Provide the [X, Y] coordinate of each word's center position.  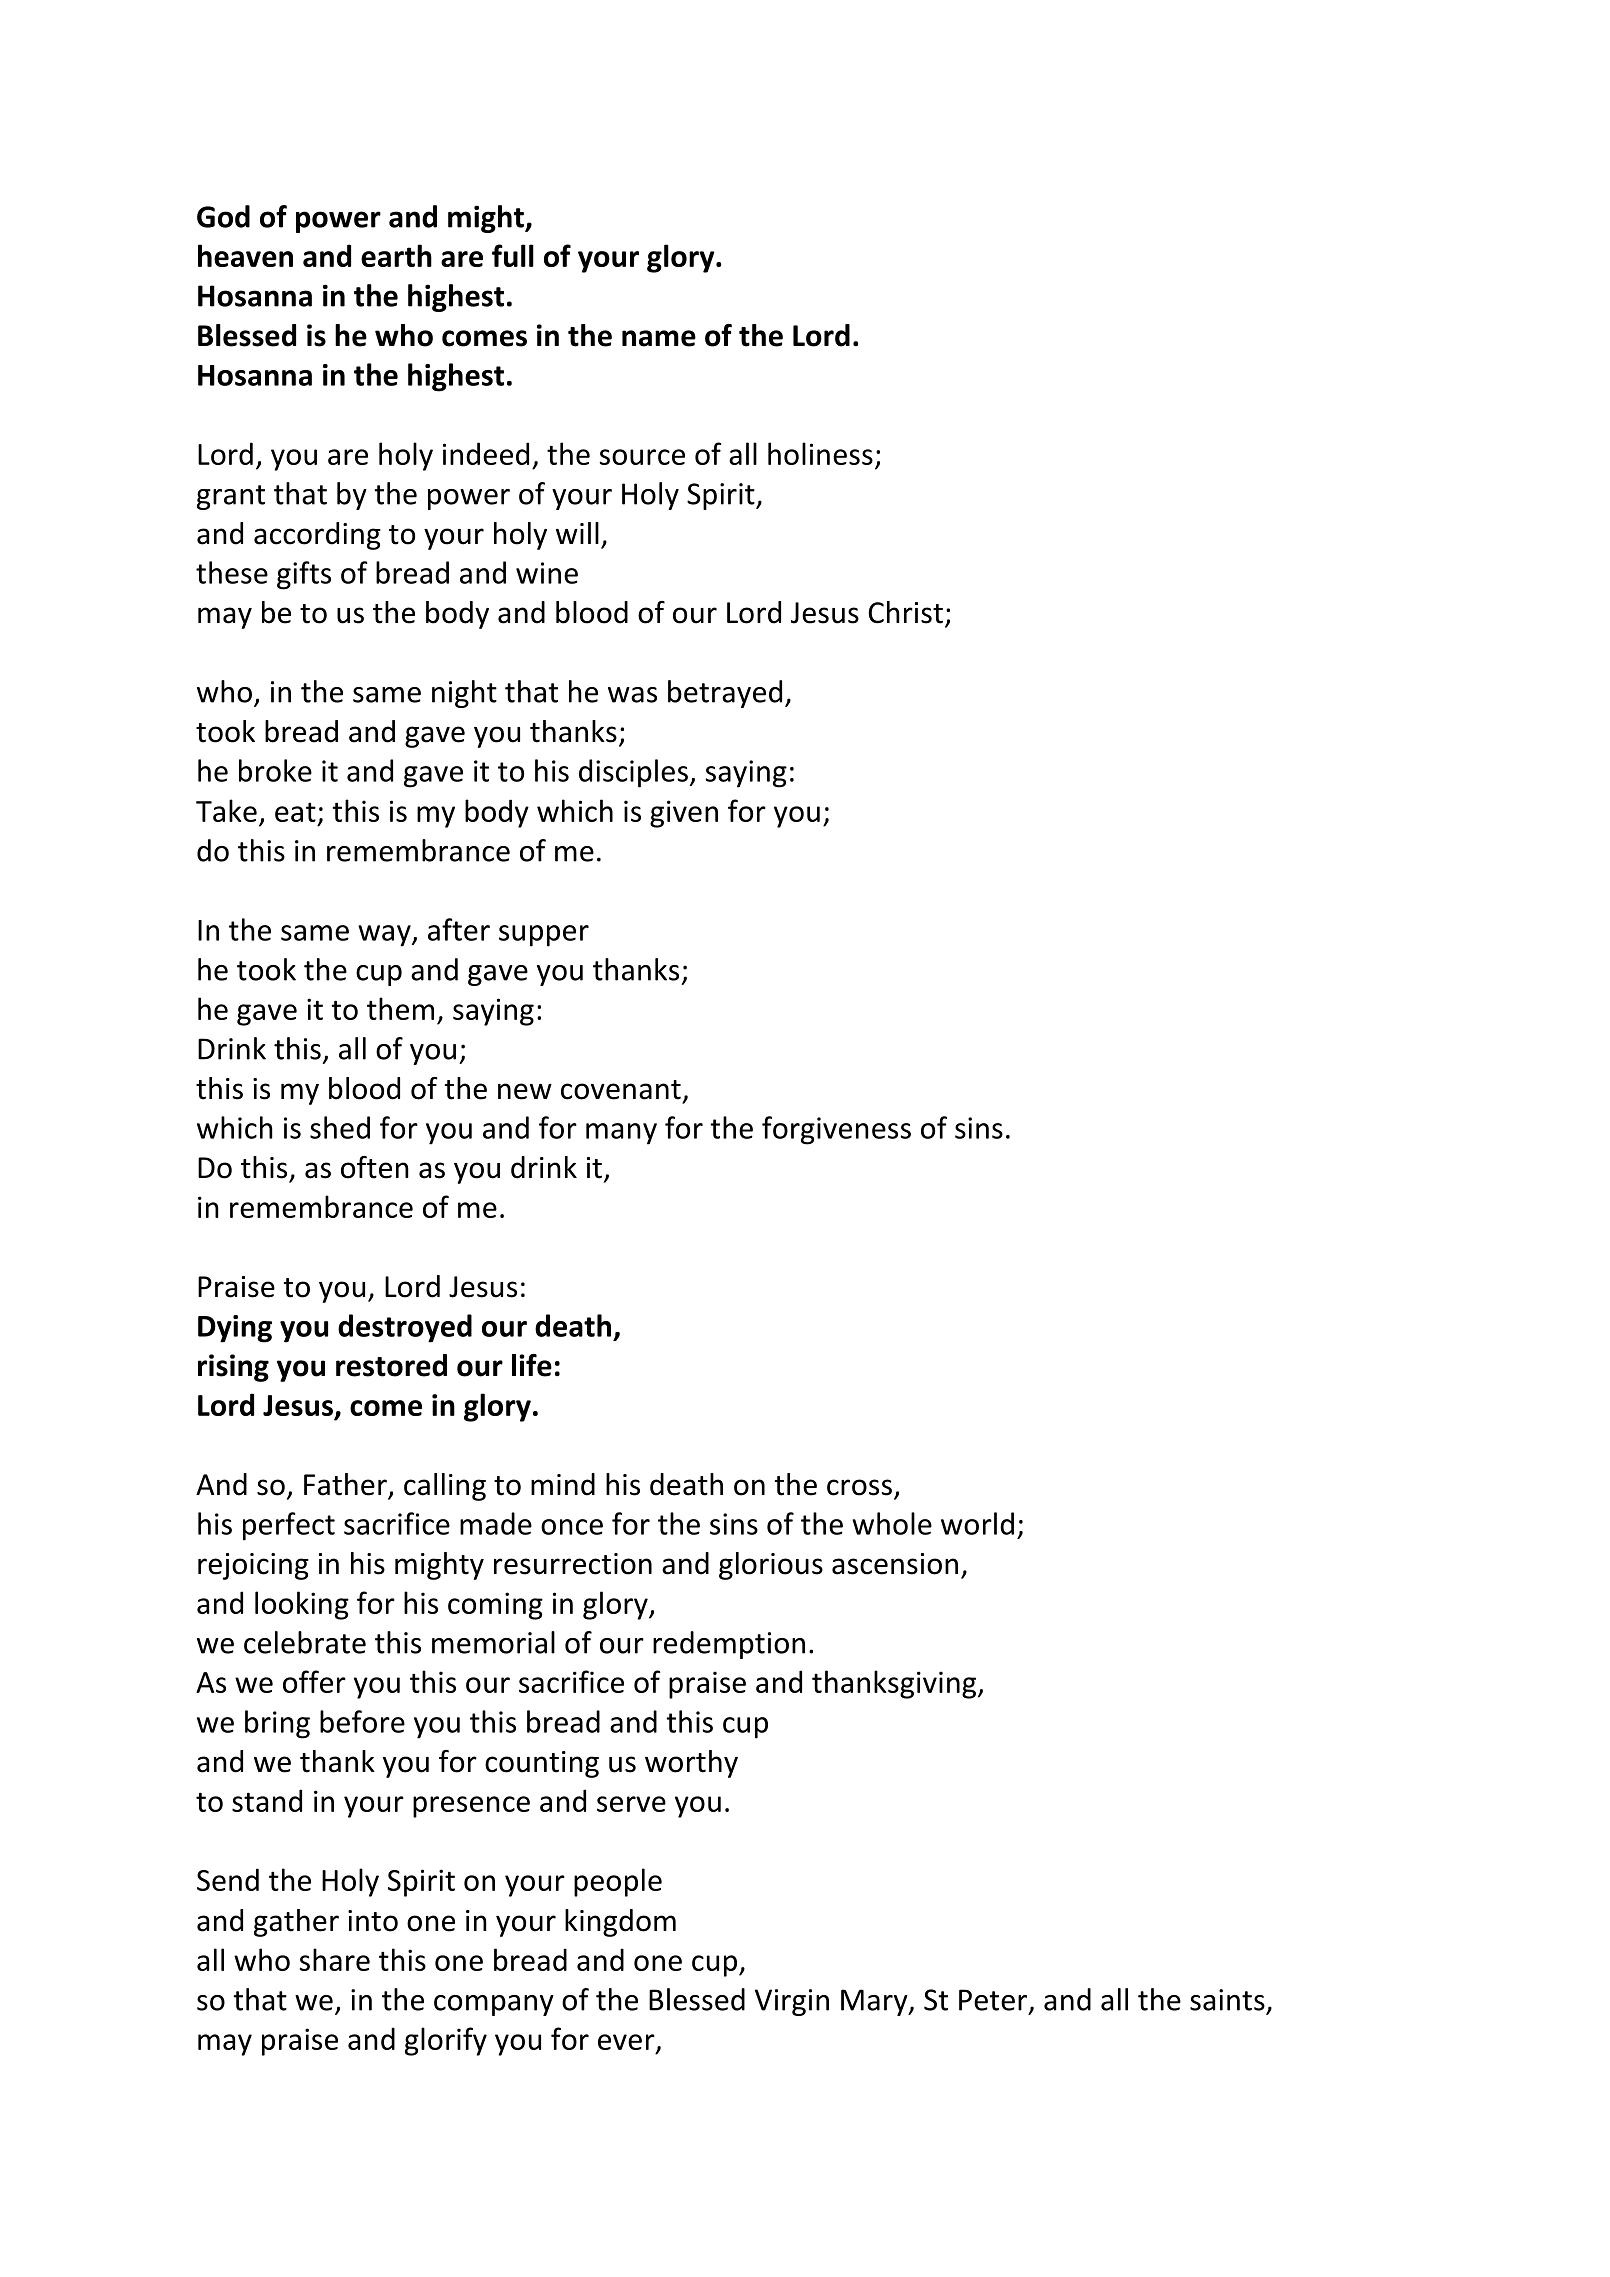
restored [391, 1365]
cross [859, 1487]
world [977, 1523]
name [659, 338]
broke [275, 770]
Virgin [792, 2002]
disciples [633, 773]
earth [396, 255]
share [334, 1959]
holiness [820, 453]
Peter [994, 2001]
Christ [906, 612]
